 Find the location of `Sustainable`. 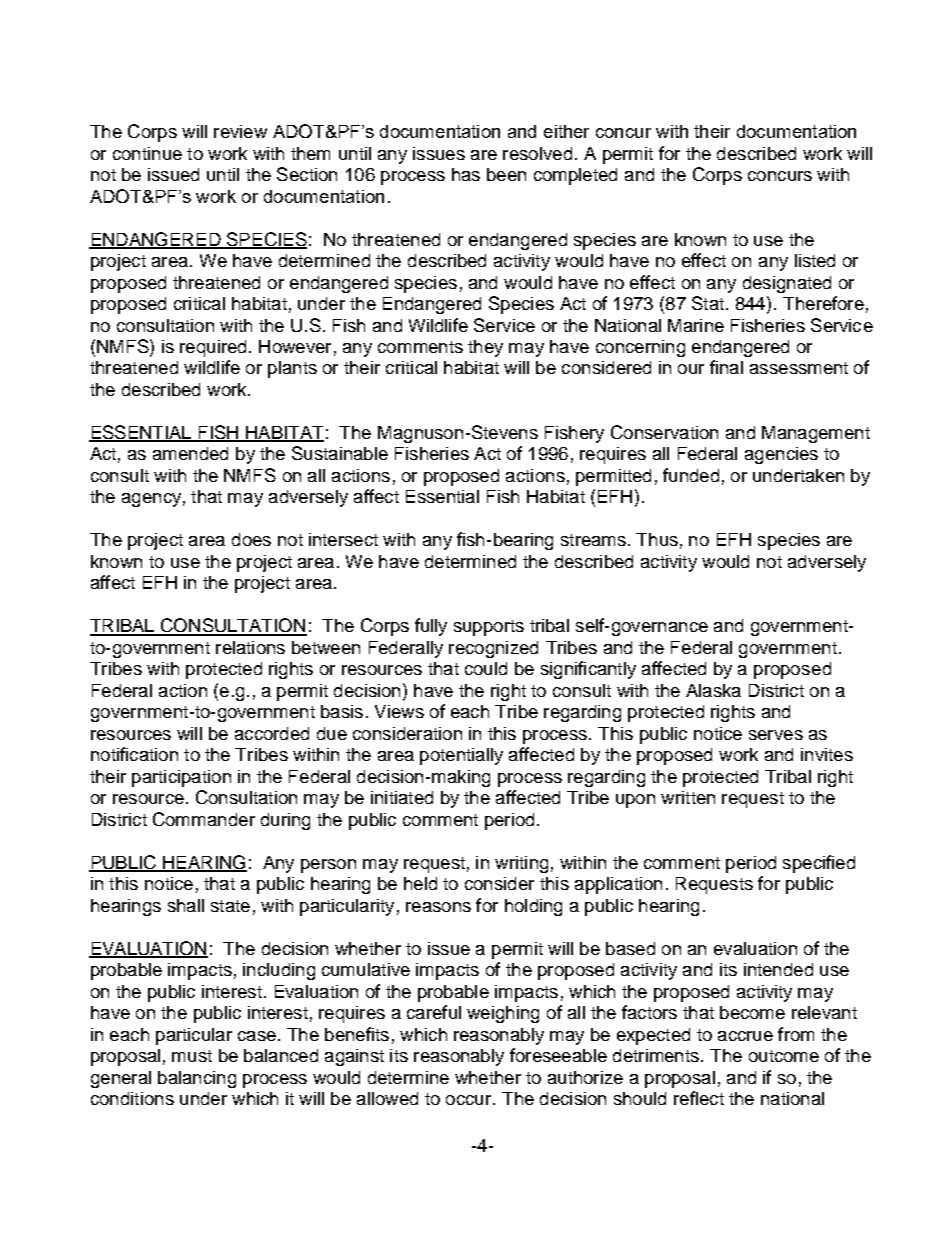

Sustainable is located at coordinates (340, 453).
